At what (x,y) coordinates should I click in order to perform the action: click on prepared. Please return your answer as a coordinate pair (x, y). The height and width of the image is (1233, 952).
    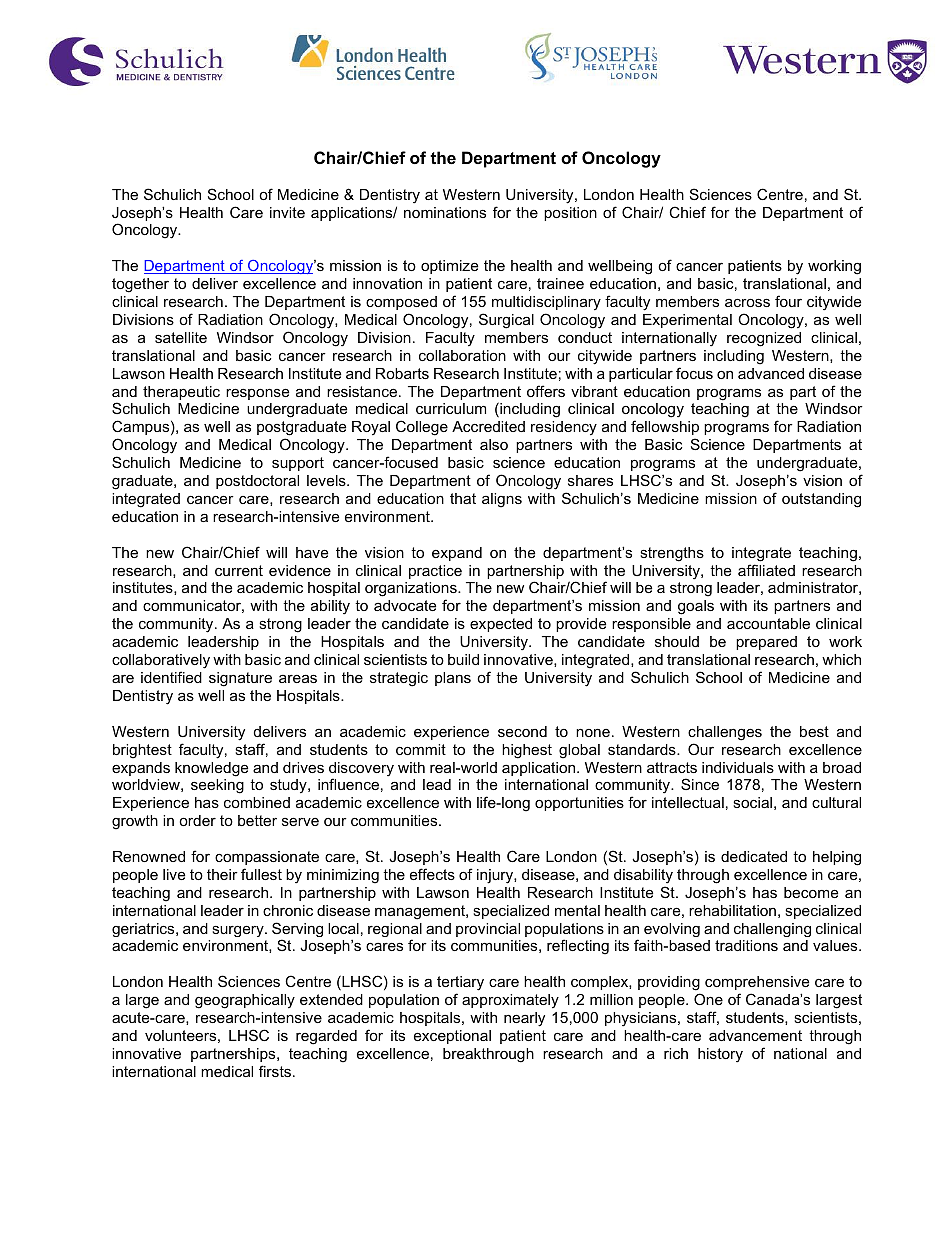
    Looking at the image, I should click on (766, 643).
